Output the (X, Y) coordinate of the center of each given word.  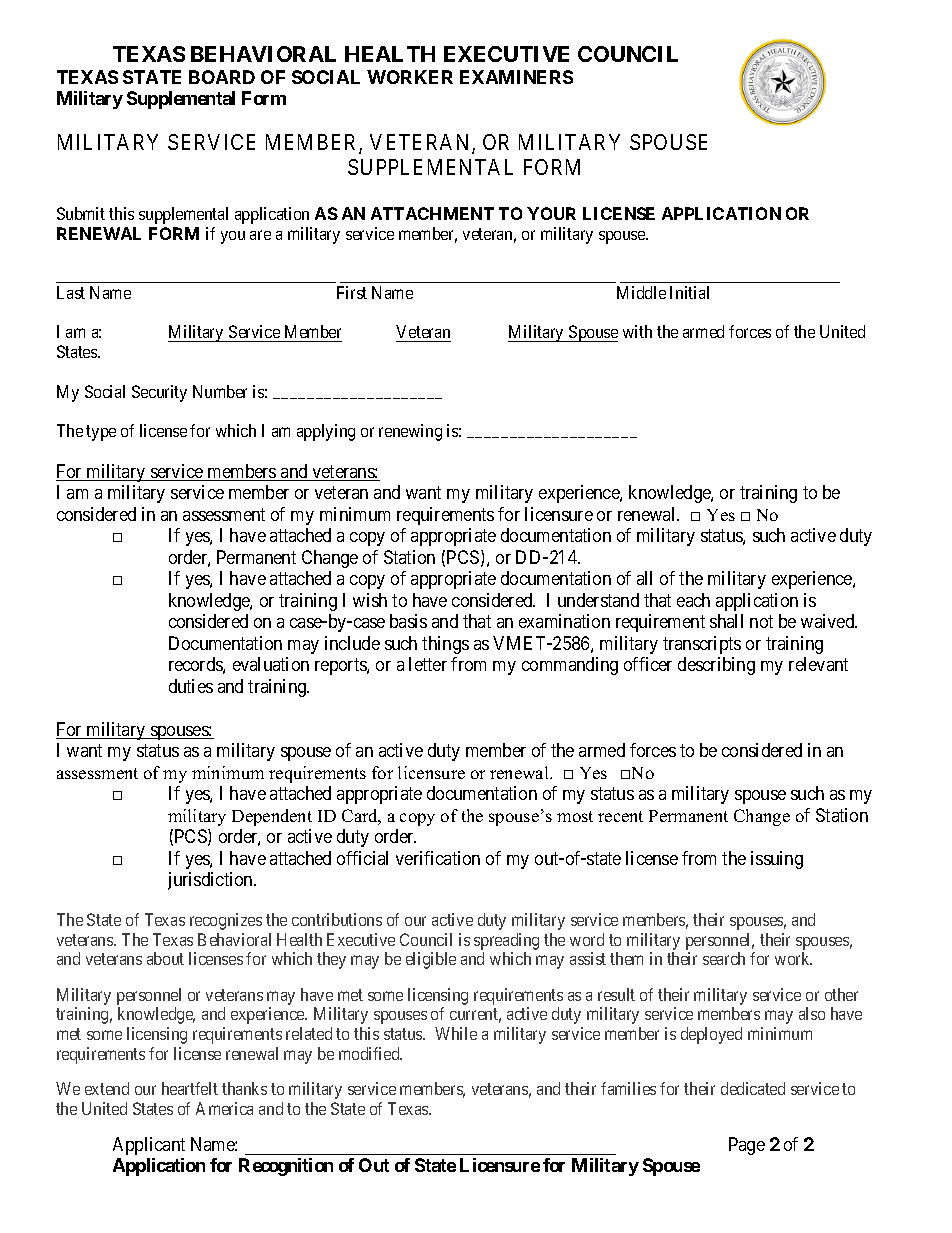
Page (747, 1146)
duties (191, 686)
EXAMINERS (516, 77)
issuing (777, 860)
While (456, 1033)
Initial (689, 292)
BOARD (222, 77)
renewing (410, 432)
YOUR (551, 213)
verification (438, 858)
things (445, 645)
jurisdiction (211, 881)
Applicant (149, 1146)
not (761, 621)
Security (159, 393)
